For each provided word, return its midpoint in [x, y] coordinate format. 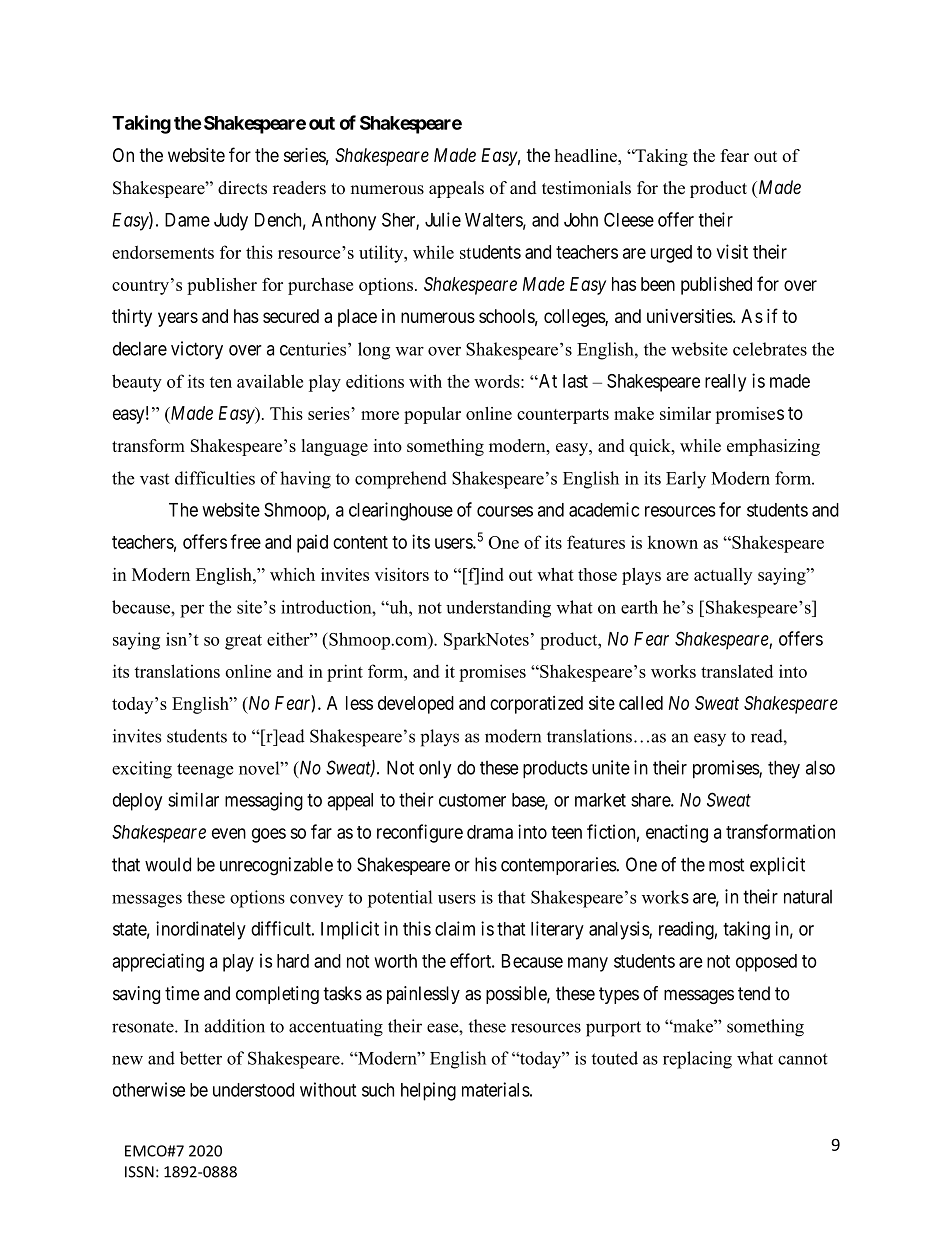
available [270, 381]
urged [671, 254]
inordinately [201, 930]
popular [432, 415]
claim [455, 928]
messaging [264, 801]
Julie [443, 219]
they [784, 769]
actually [723, 576]
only [435, 769]
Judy [231, 222]
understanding [498, 609]
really [725, 383]
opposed [766, 963]
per [192, 611]
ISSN [139, 1172]
